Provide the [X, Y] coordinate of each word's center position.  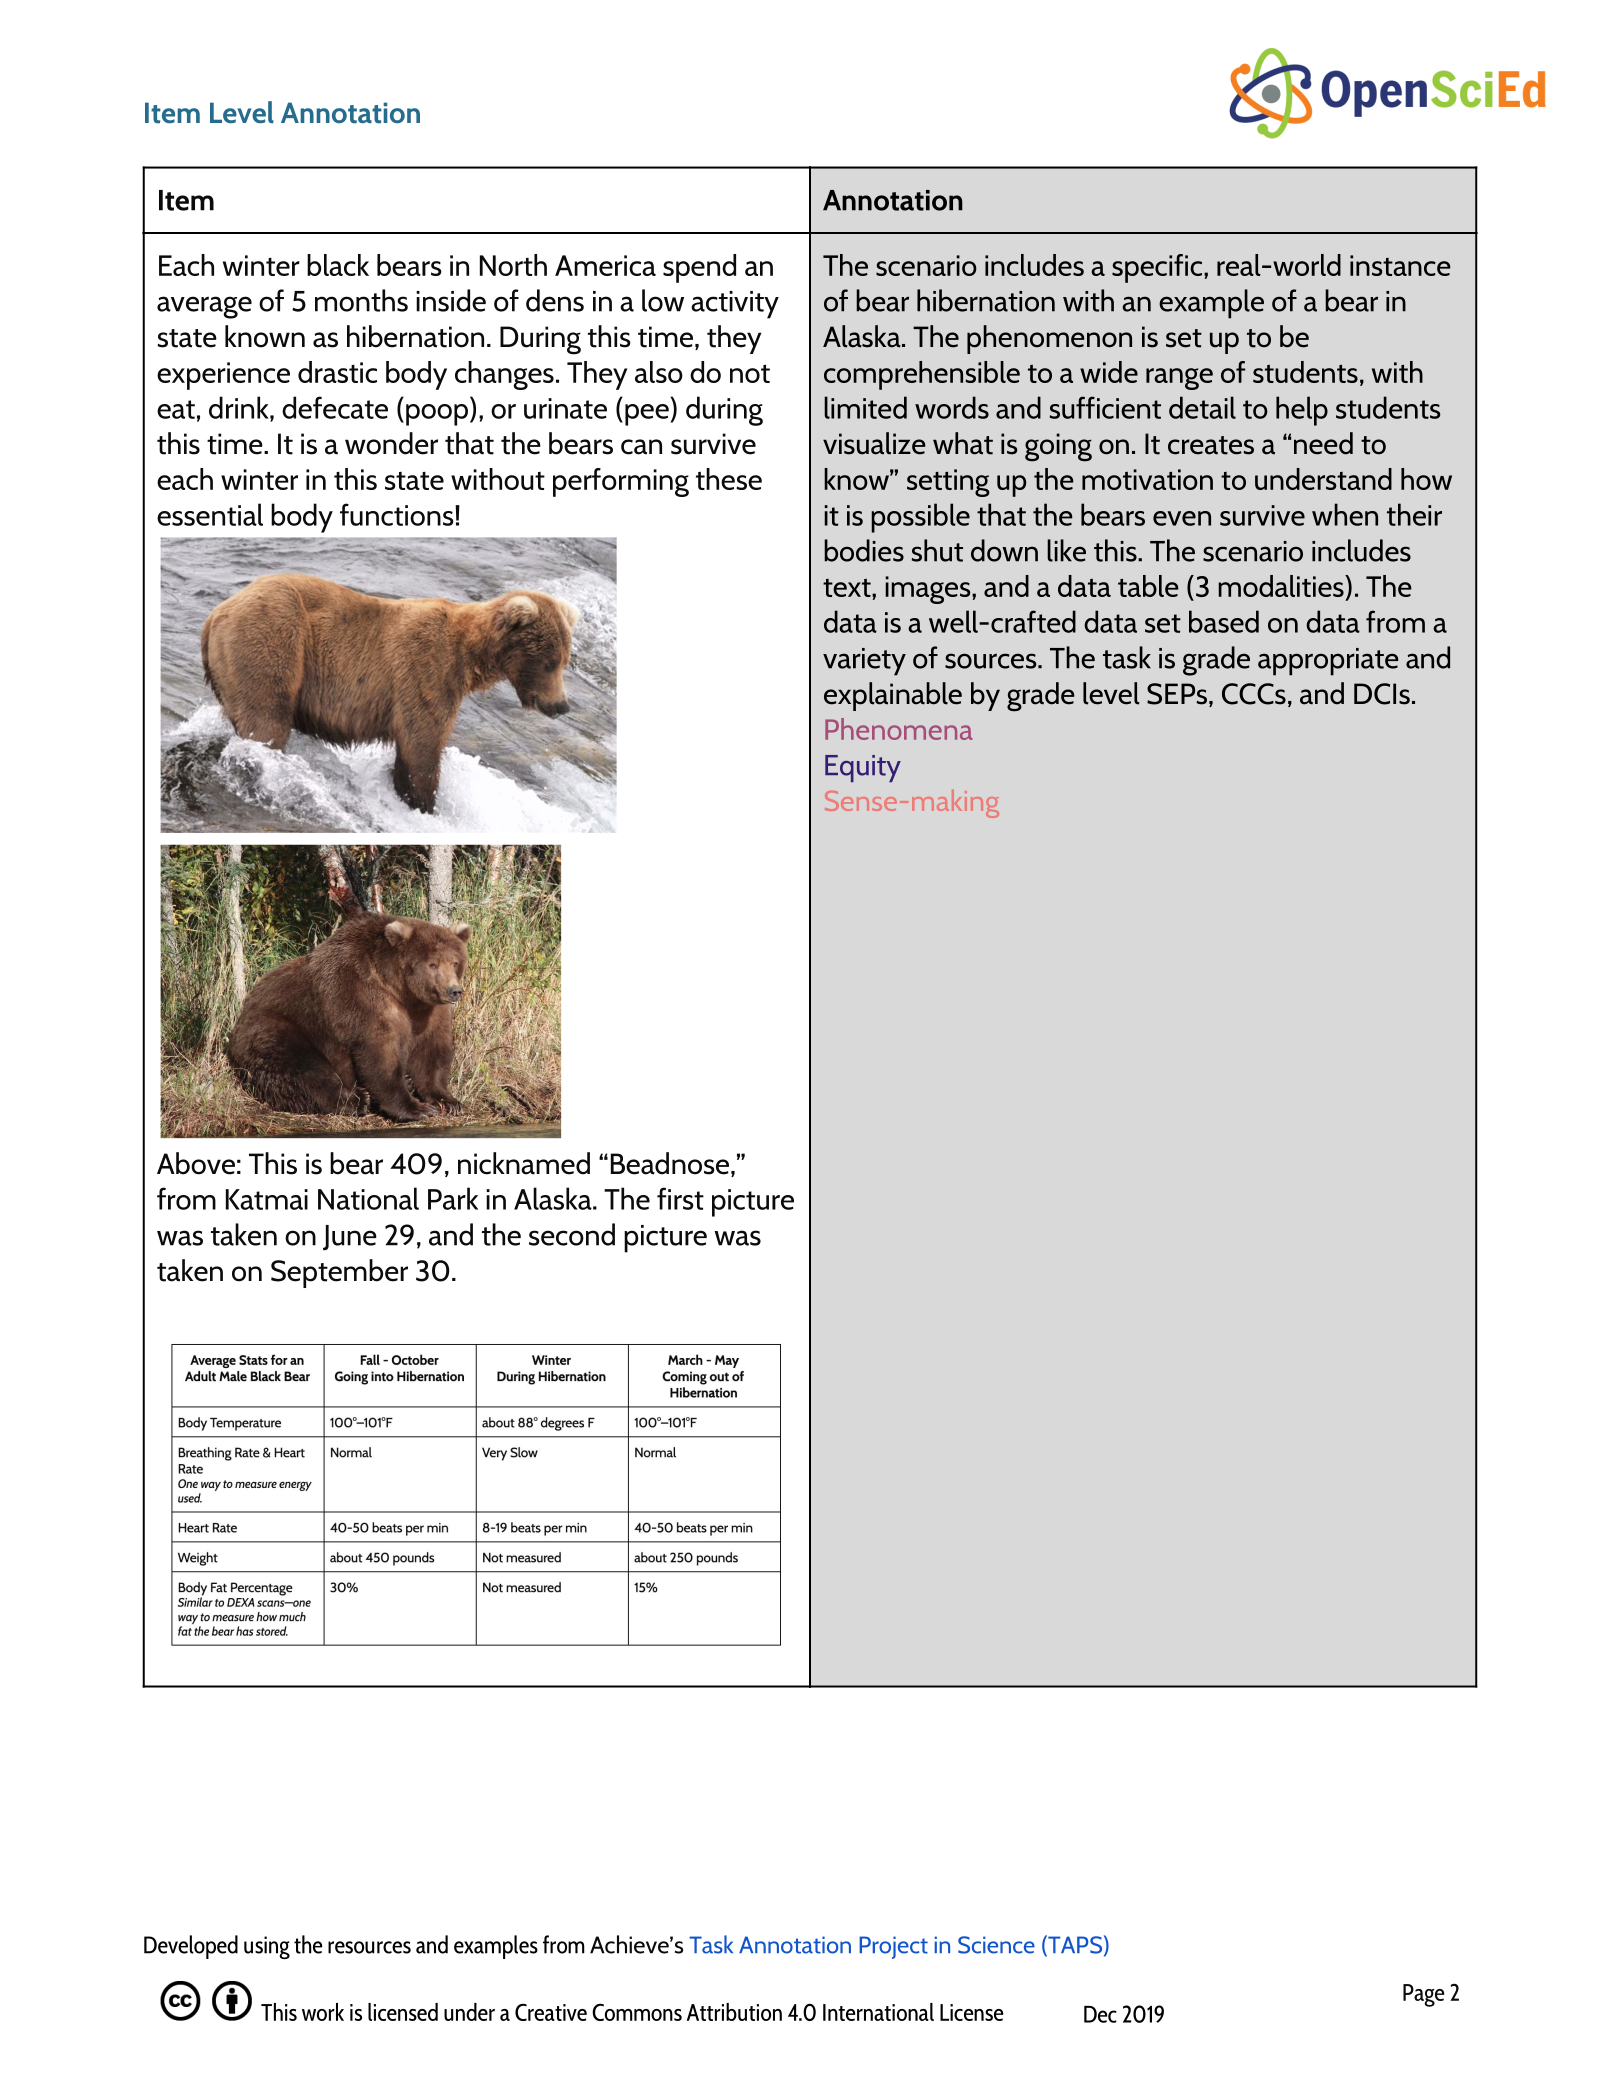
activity [735, 305]
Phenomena [899, 729]
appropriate [1328, 662]
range [1179, 379]
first [680, 1198]
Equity [863, 768]
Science [996, 1945]
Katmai [267, 1199]
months [361, 300]
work [323, 2012]
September [339, 1273]
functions [398, 514]
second [572, 1234]
